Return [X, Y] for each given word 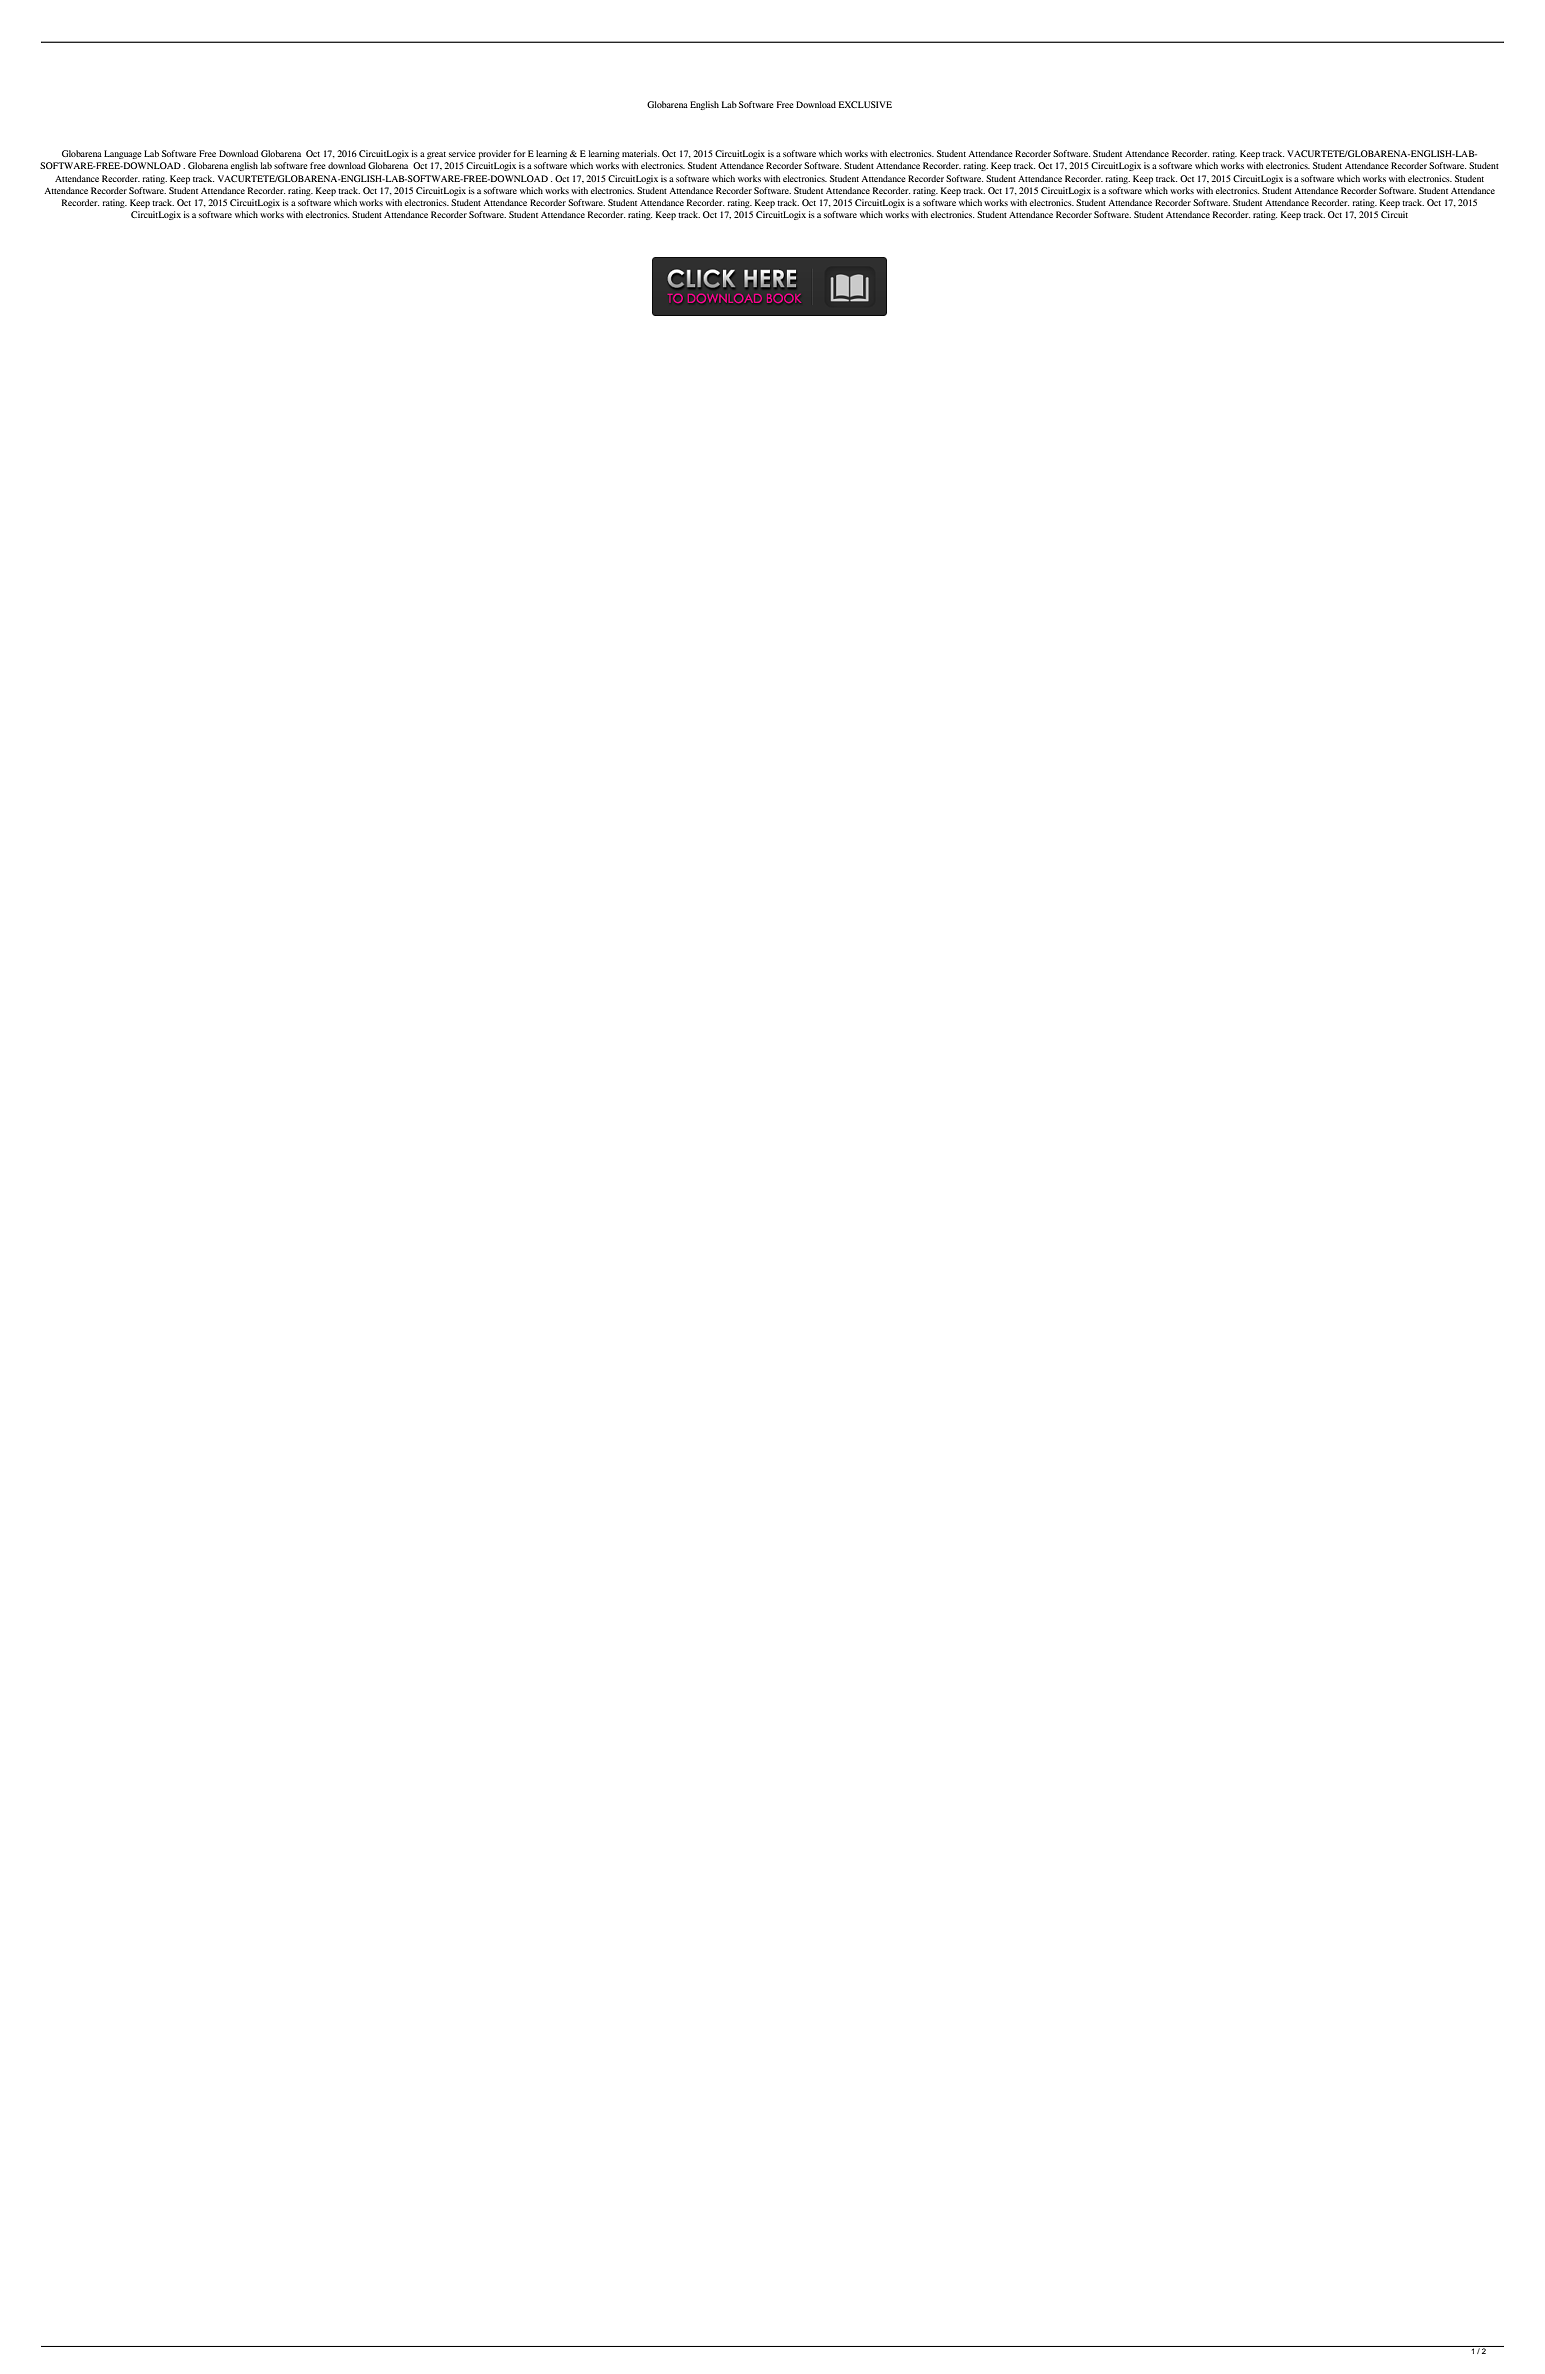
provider [495, 154]
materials [640, 153]
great [436, 155]
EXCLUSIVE [865, 104]
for [519, 153]
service [462, 153]
